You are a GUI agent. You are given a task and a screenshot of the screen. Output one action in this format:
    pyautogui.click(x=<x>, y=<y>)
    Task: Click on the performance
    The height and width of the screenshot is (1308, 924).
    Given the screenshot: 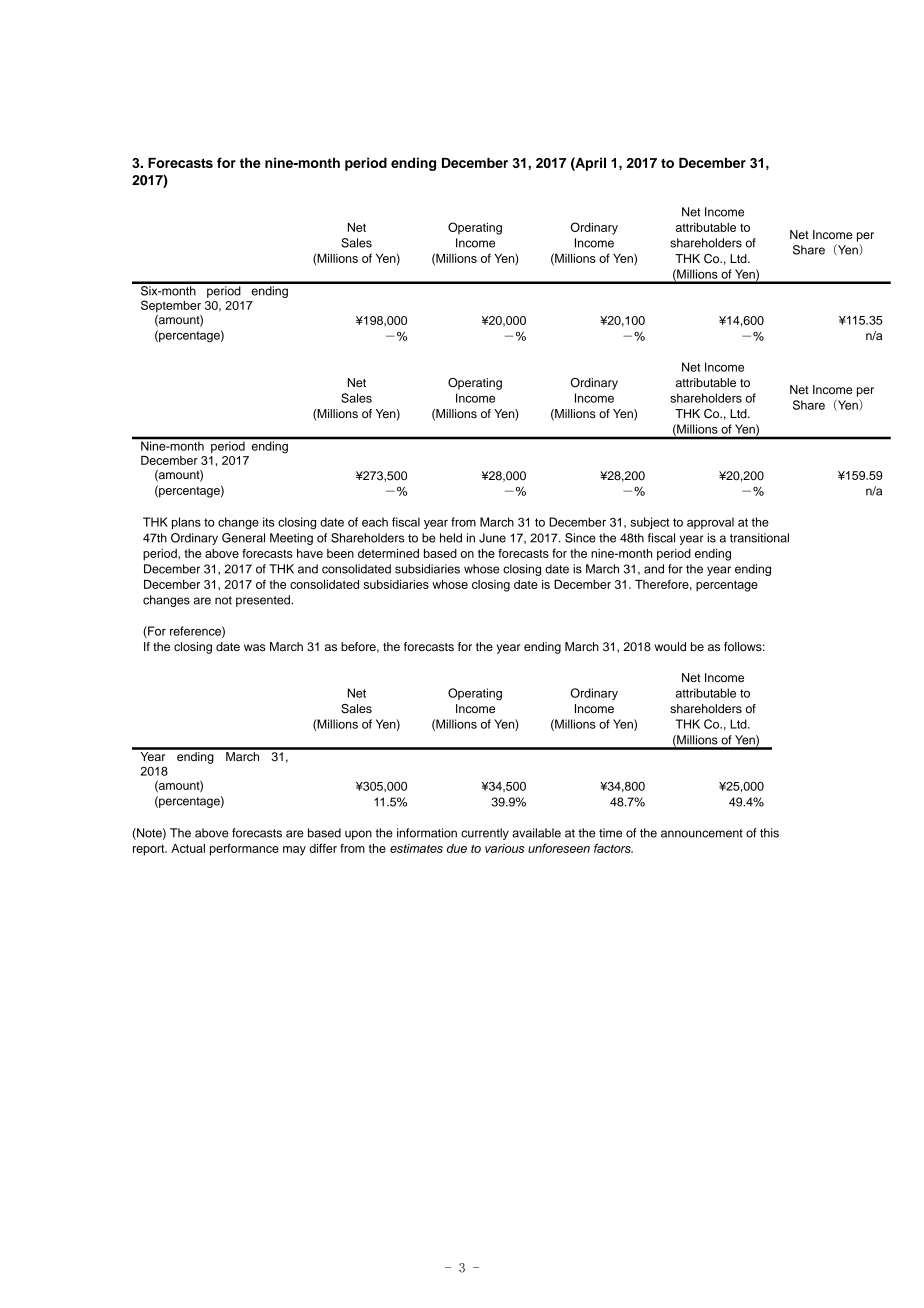 What is the action you would take?
    pyautogui.click(x=244, y=849)
